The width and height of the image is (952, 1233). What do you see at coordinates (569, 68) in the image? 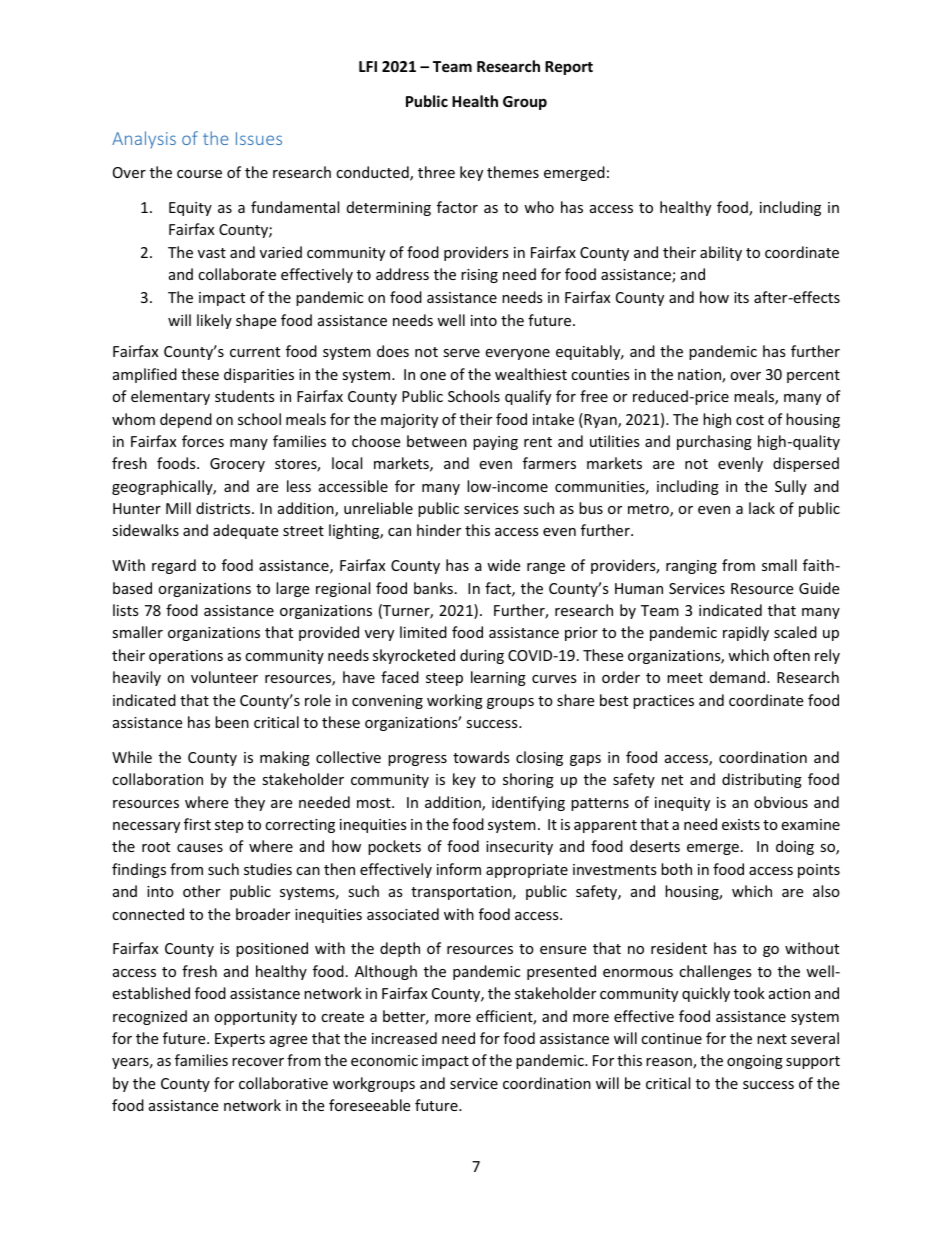
I see `Report` at bounding box center [569, 68].
